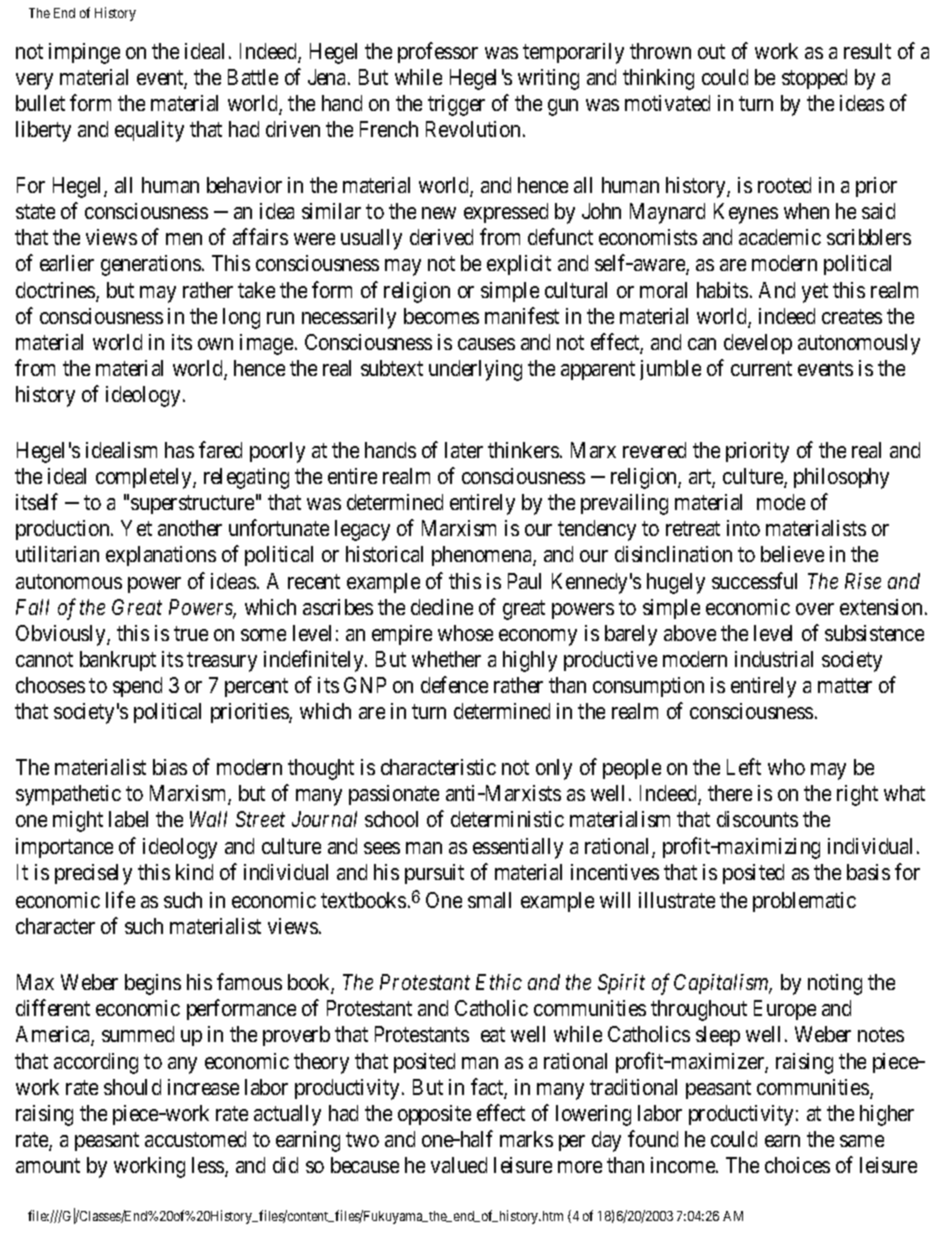 The width and height of the image is (952, 1233). What do you see at coordinates (456, 105) in the image?
I see `trigger` at bounding box center [456, 105].
